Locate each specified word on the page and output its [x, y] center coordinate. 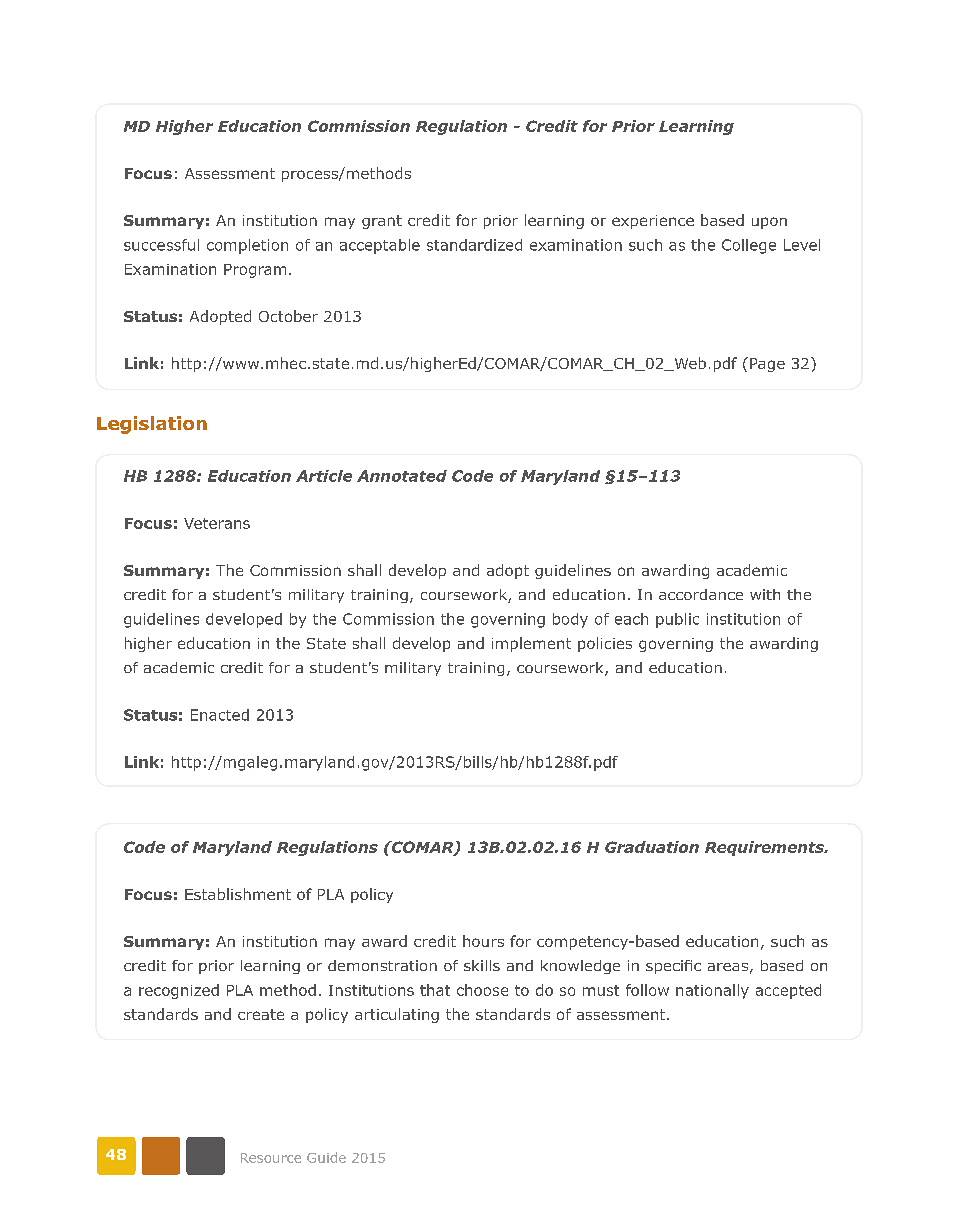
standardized [474, 245]
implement [531, 644]
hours [483, 941]
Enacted [220, 715]
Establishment [238, 894]
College [749, 246]
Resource [271, 1158]
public [677, 620]
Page [767, 365]
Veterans [217, 523]
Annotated [402, 476]
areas [728, 967]
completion [247, 246]
